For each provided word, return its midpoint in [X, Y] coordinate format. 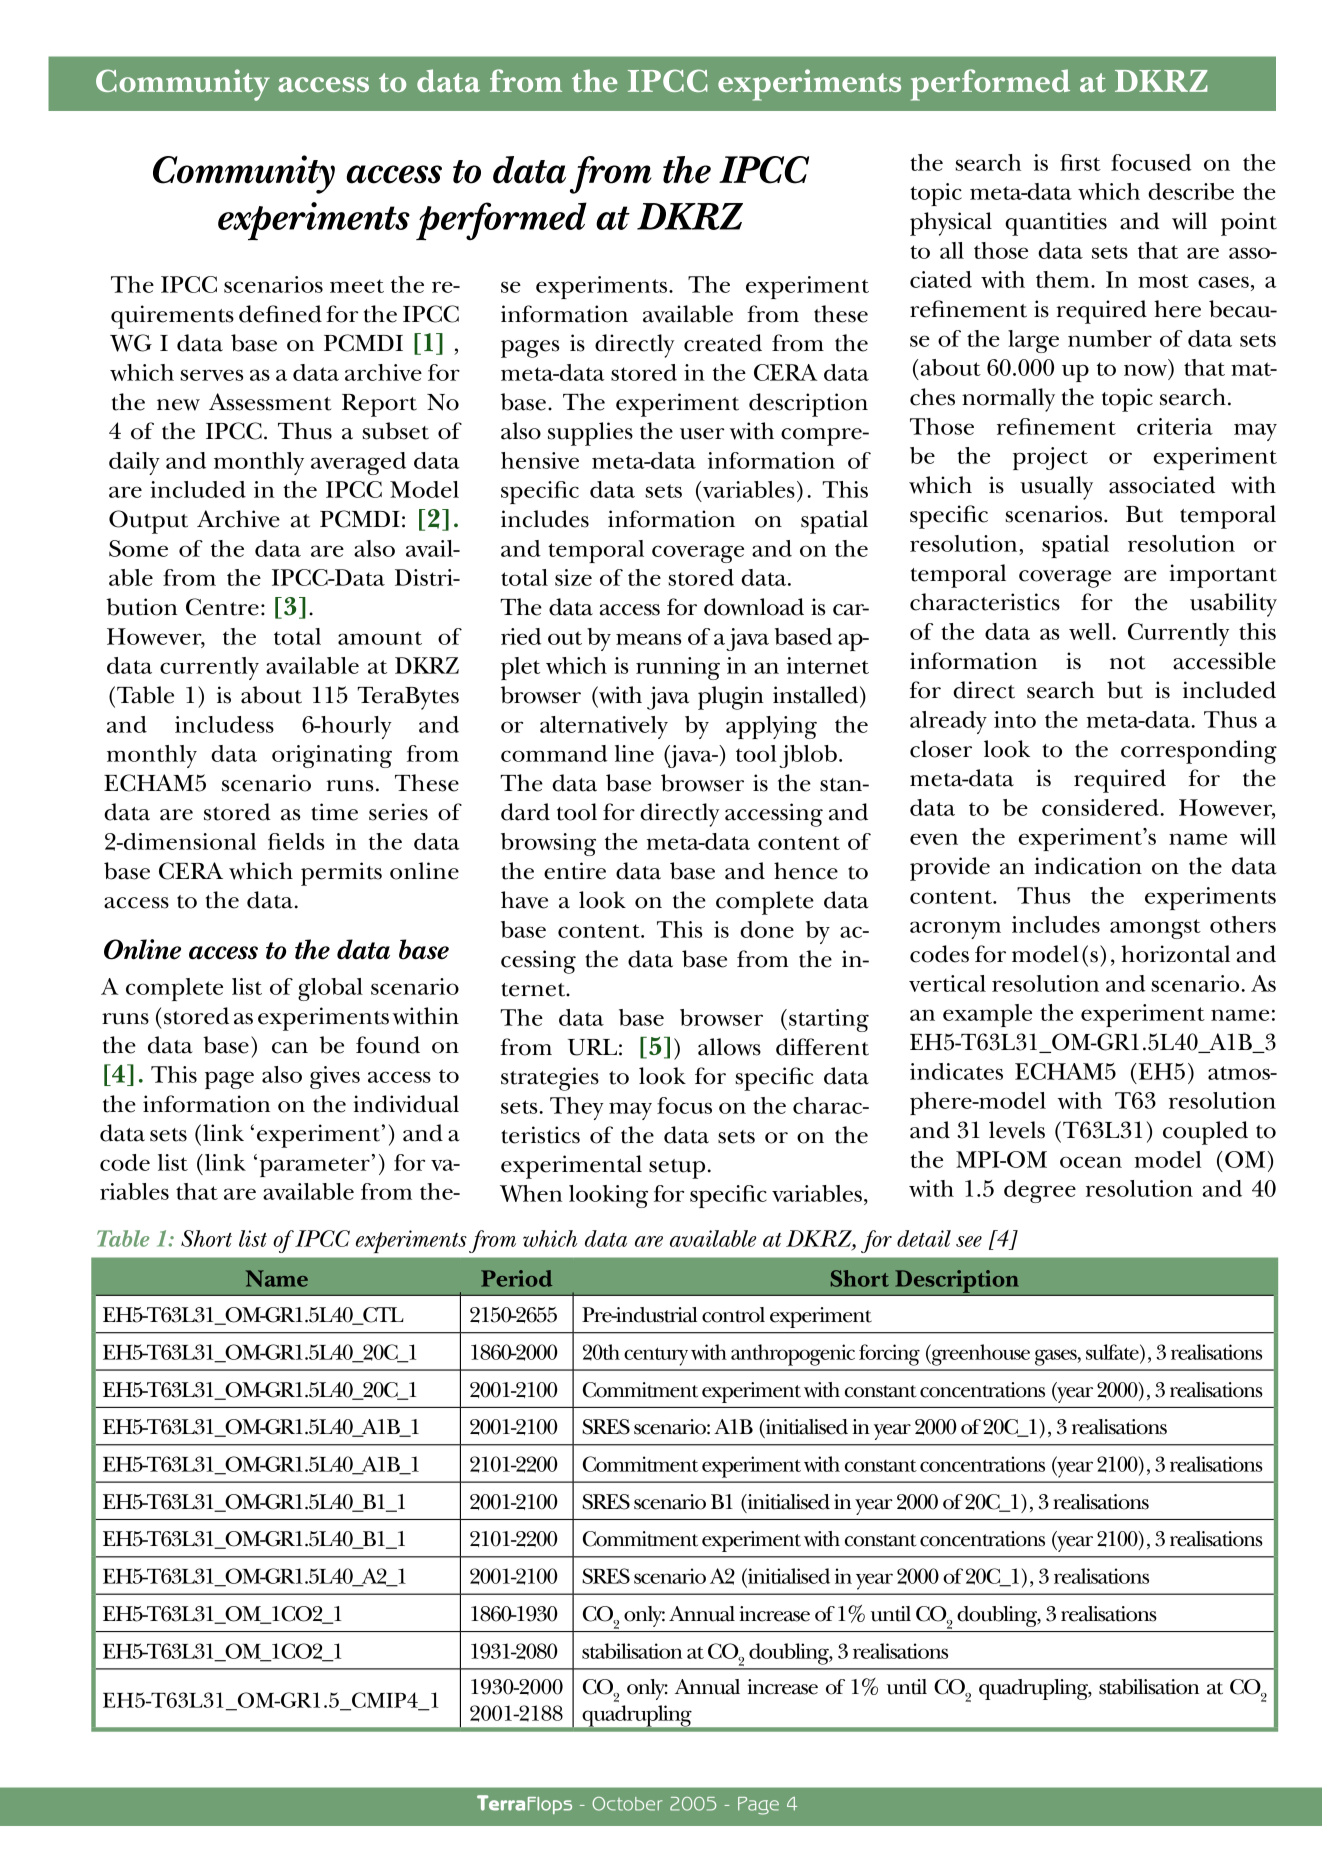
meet [357, 286]
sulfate [1113, 1352]
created [723, 343]
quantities [1056, 224]
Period [516, 1278]
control [733, 1315]
